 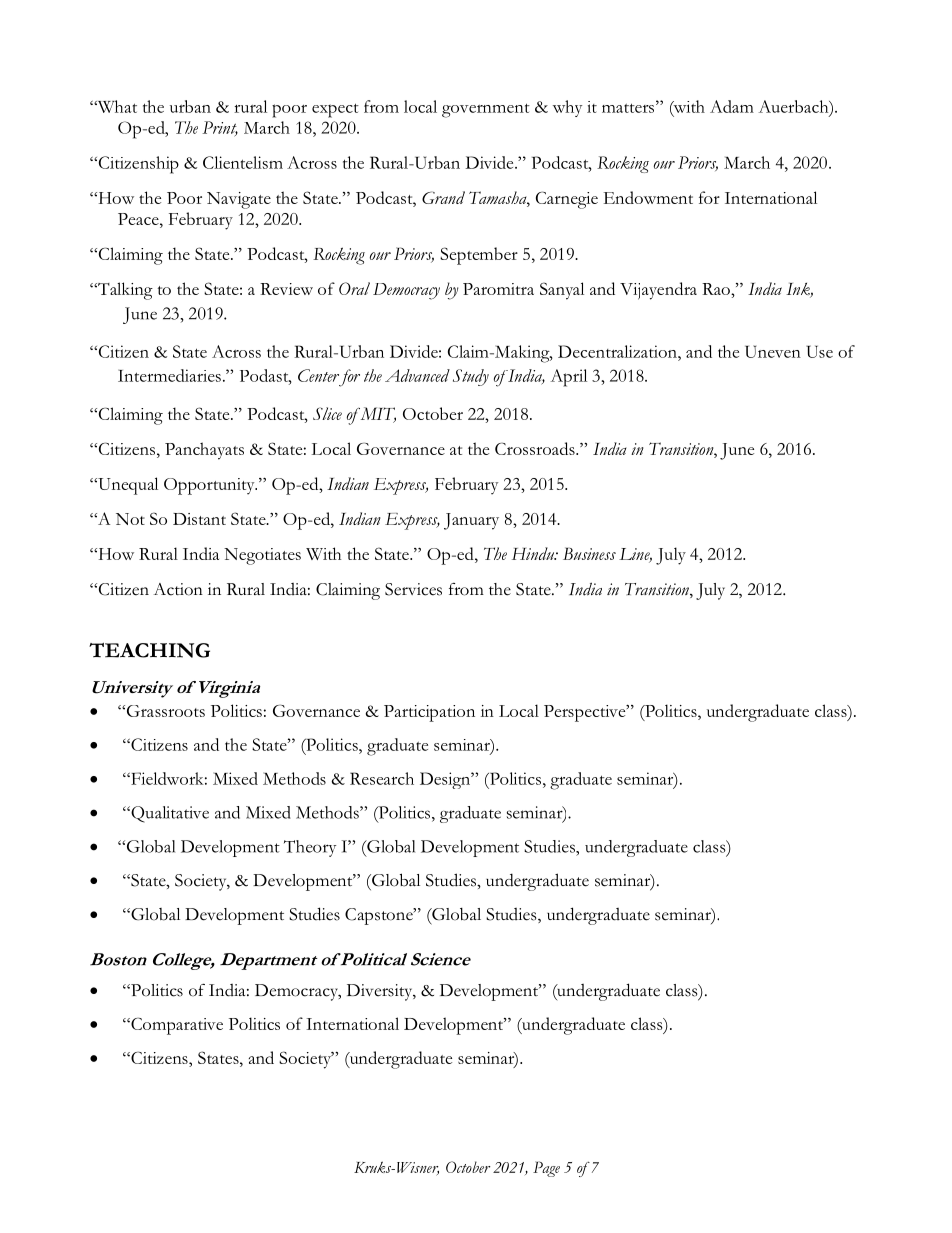 What do you see at coordinates (732, 106) in the image?
I see `Adam` at bounding box center [732, 106].
